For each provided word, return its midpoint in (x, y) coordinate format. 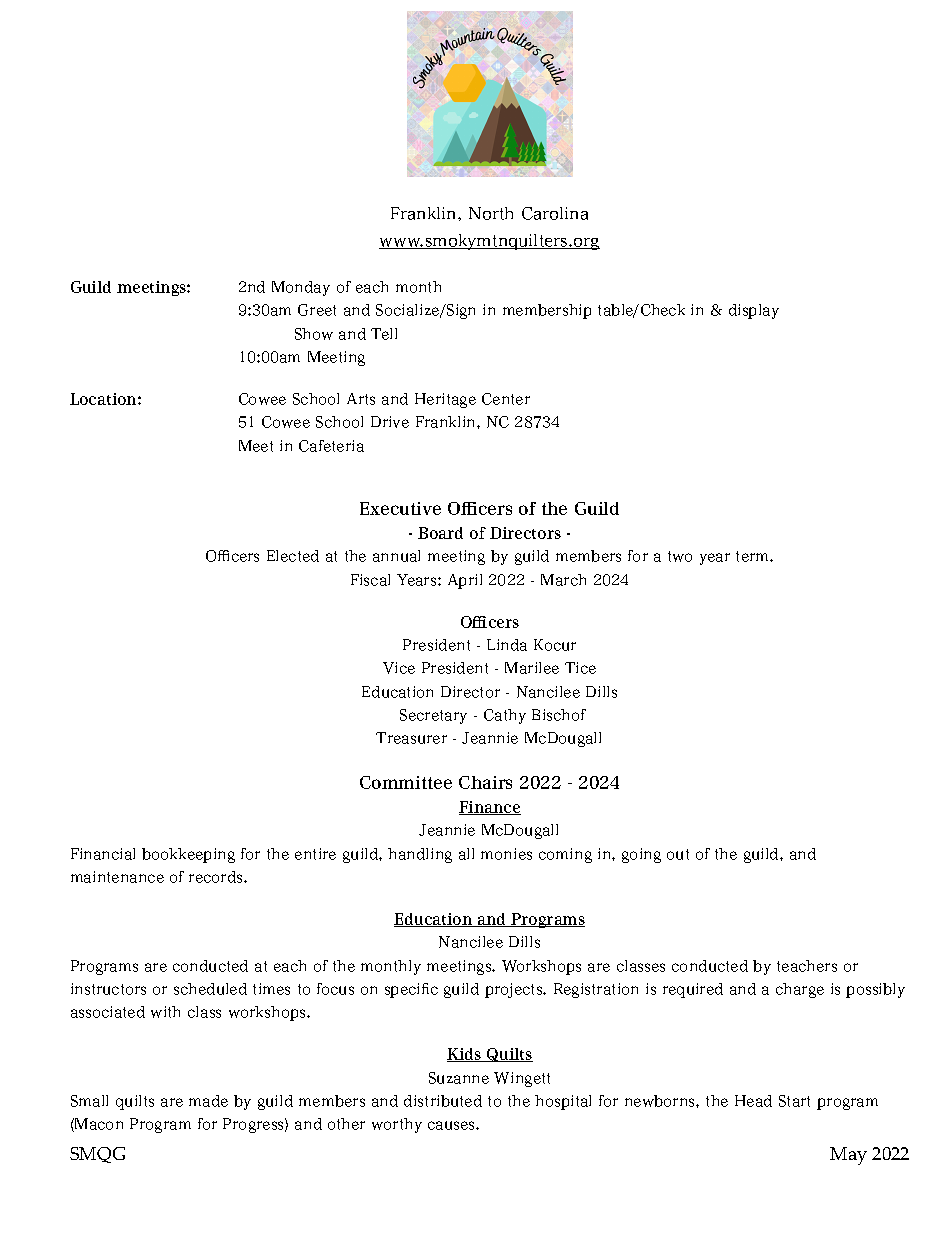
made (208, 1101)
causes (452, 1125)
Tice (580, 668)
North (491, 213)
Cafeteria (331, 446)
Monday (301, 288)
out (678, 854)
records (217, 877)
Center (506, 399)
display (754, 311)
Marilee (532, 668)
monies (506, 854)
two (680, 556)
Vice (399, 668)
